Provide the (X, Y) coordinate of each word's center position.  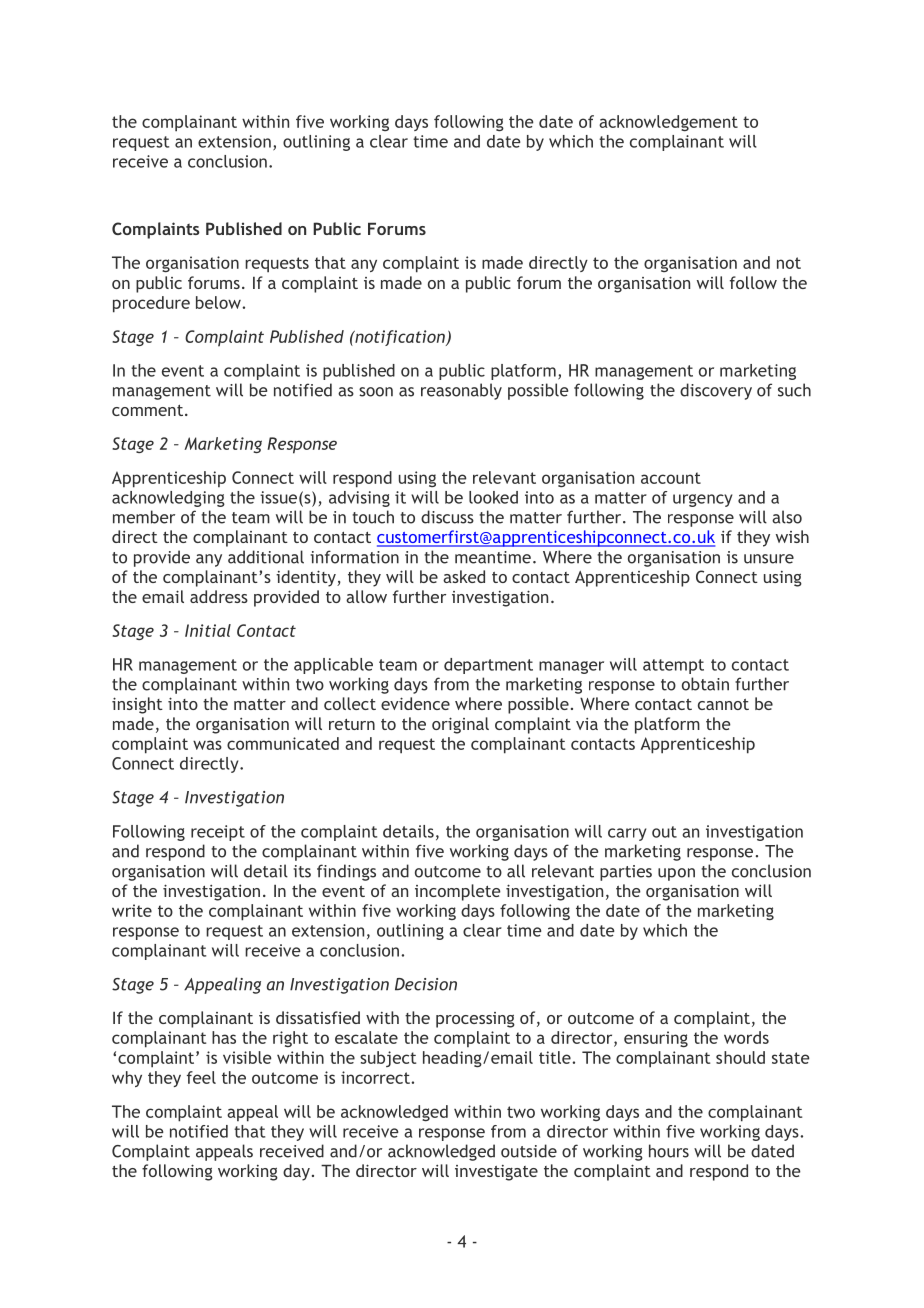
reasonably (461, 391)
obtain (705, 684)
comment (147, 410)
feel (201, 1077)
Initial (208, 630)
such (794, 390)
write (132, 910)
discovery (716, 391)
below (219, 302)
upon (676, 874)
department (488, 666)
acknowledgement (668, 123)
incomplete (458, 892)
